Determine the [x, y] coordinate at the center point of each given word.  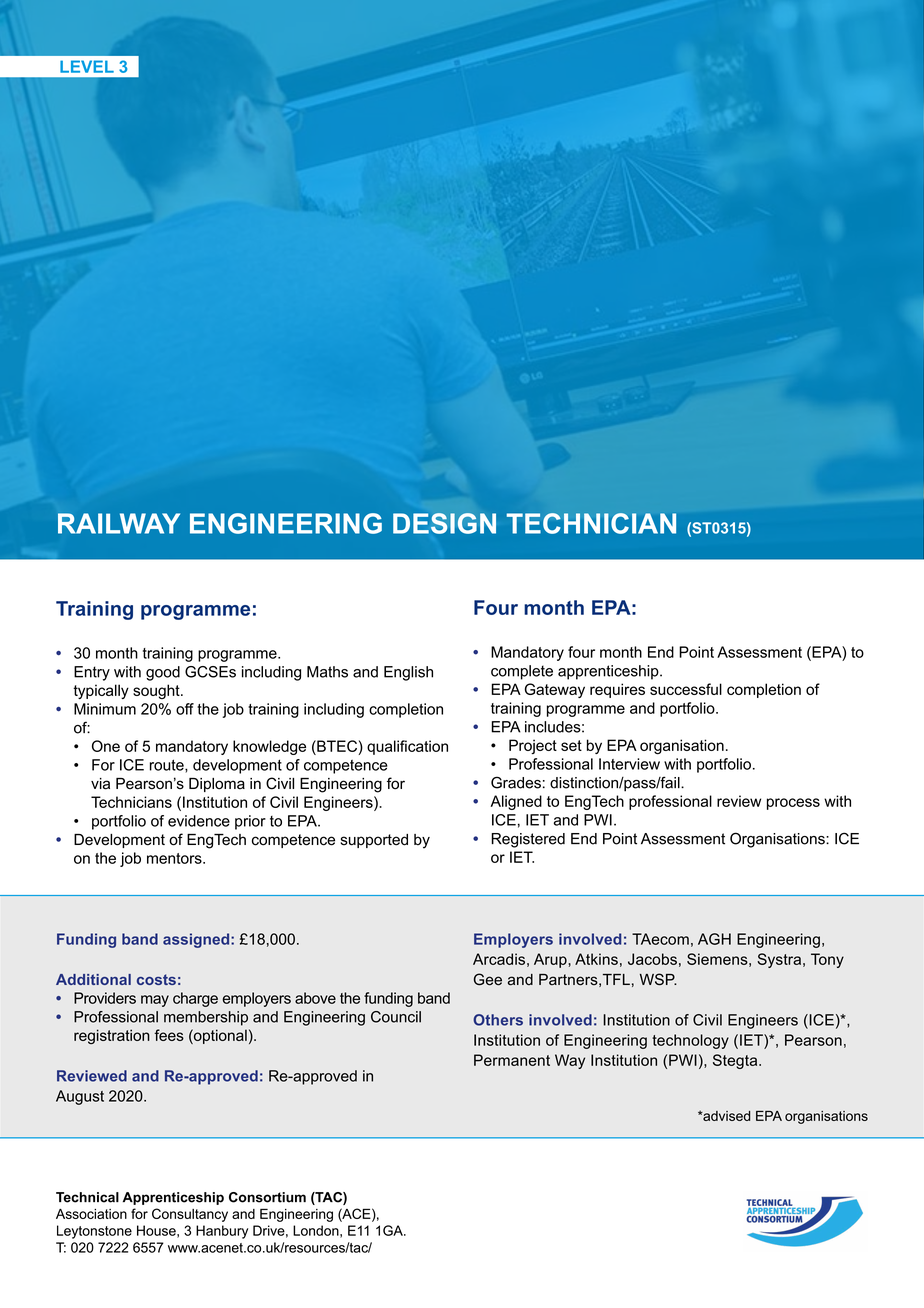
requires [617, 690]
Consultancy [190, 1215]
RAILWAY [119, 523]
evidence [199, 821]
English [408, 673]
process [793, 804]
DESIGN [444, 523]
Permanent [512, 1060]
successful [686, 689]
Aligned [516, 802]
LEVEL [87, 66]
